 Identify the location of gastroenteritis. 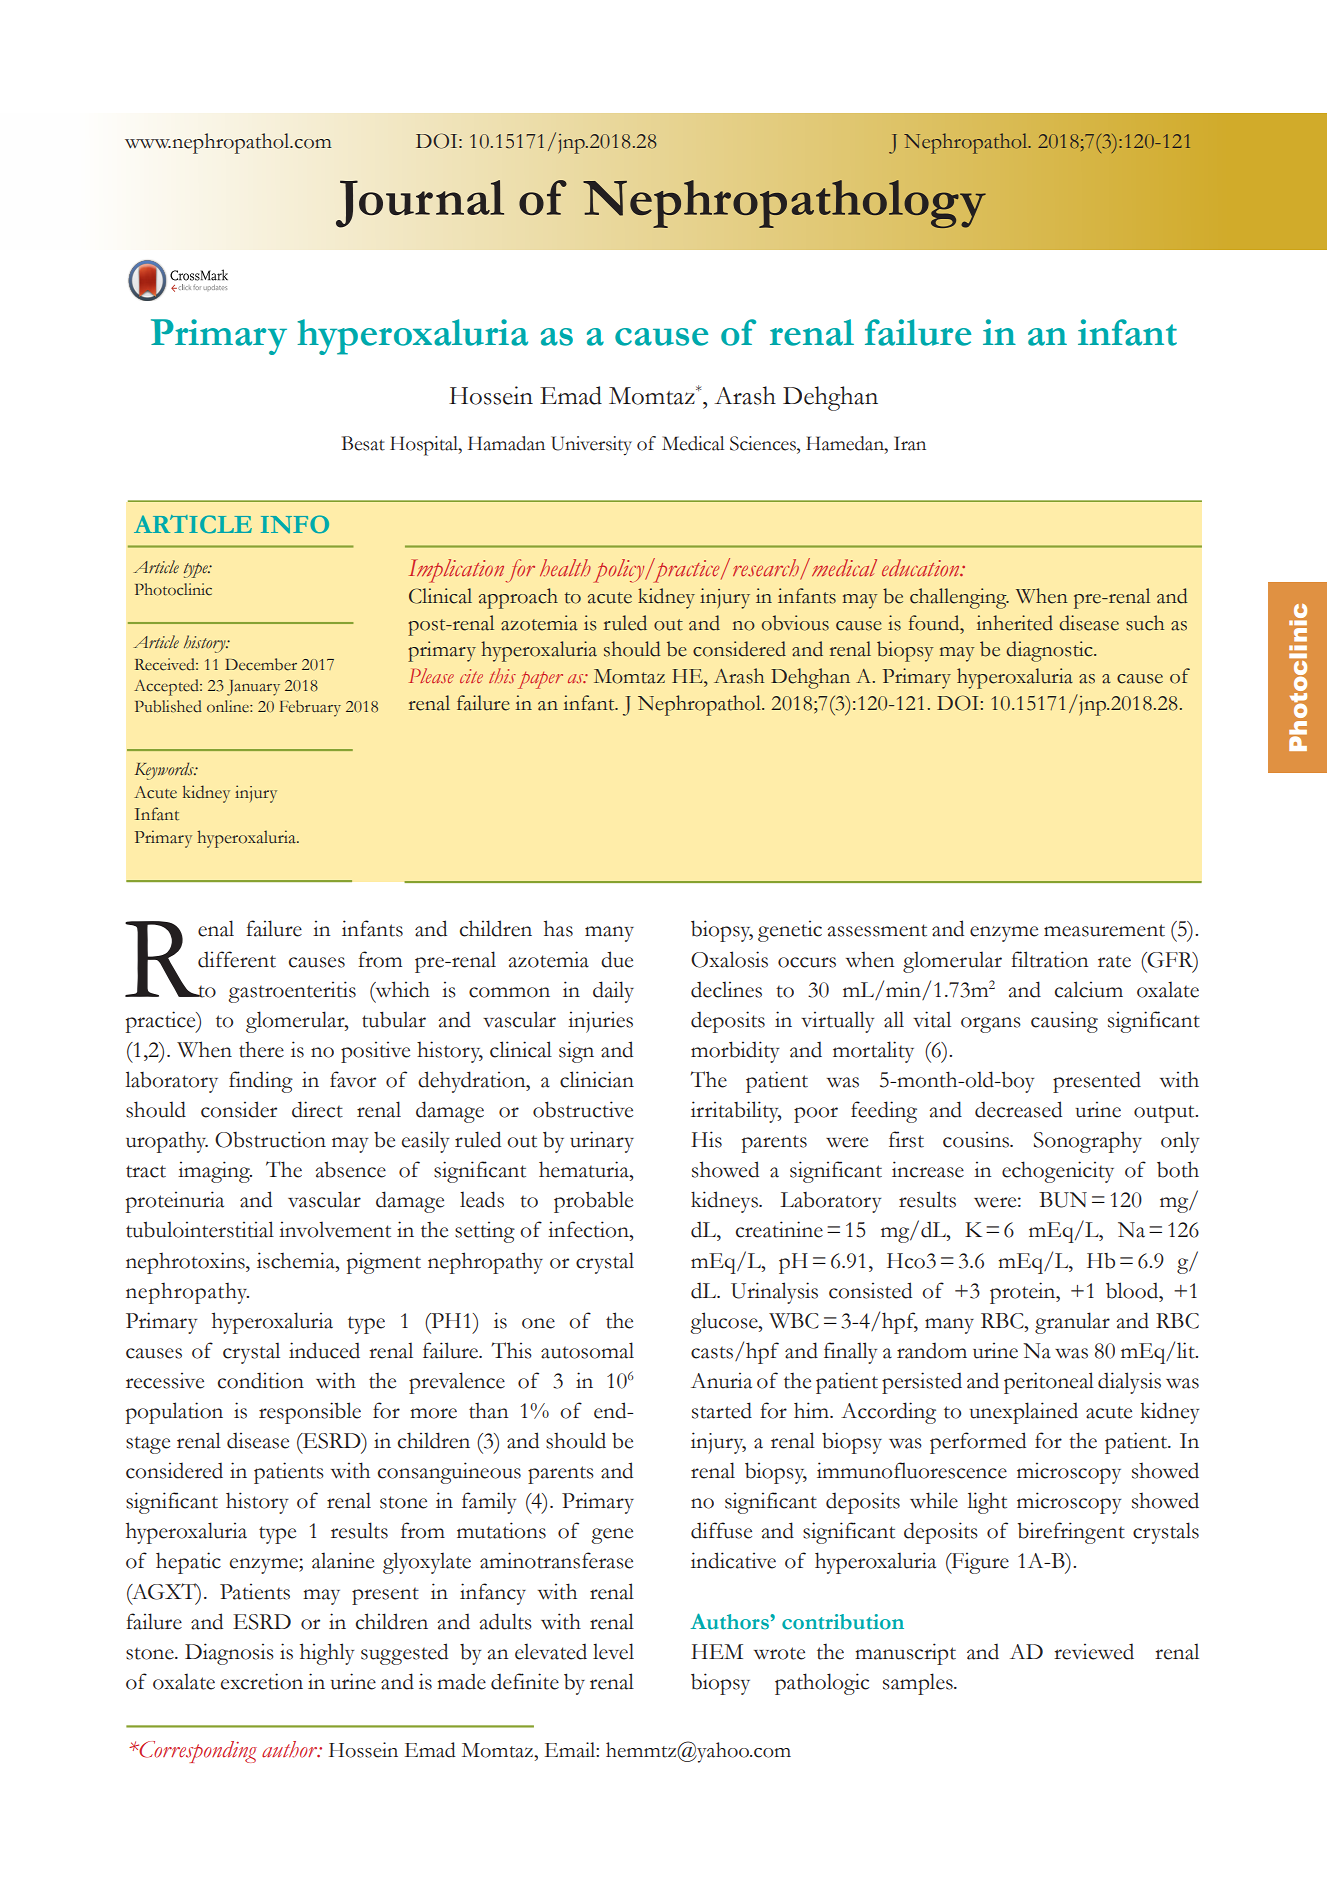
(292, 992).
